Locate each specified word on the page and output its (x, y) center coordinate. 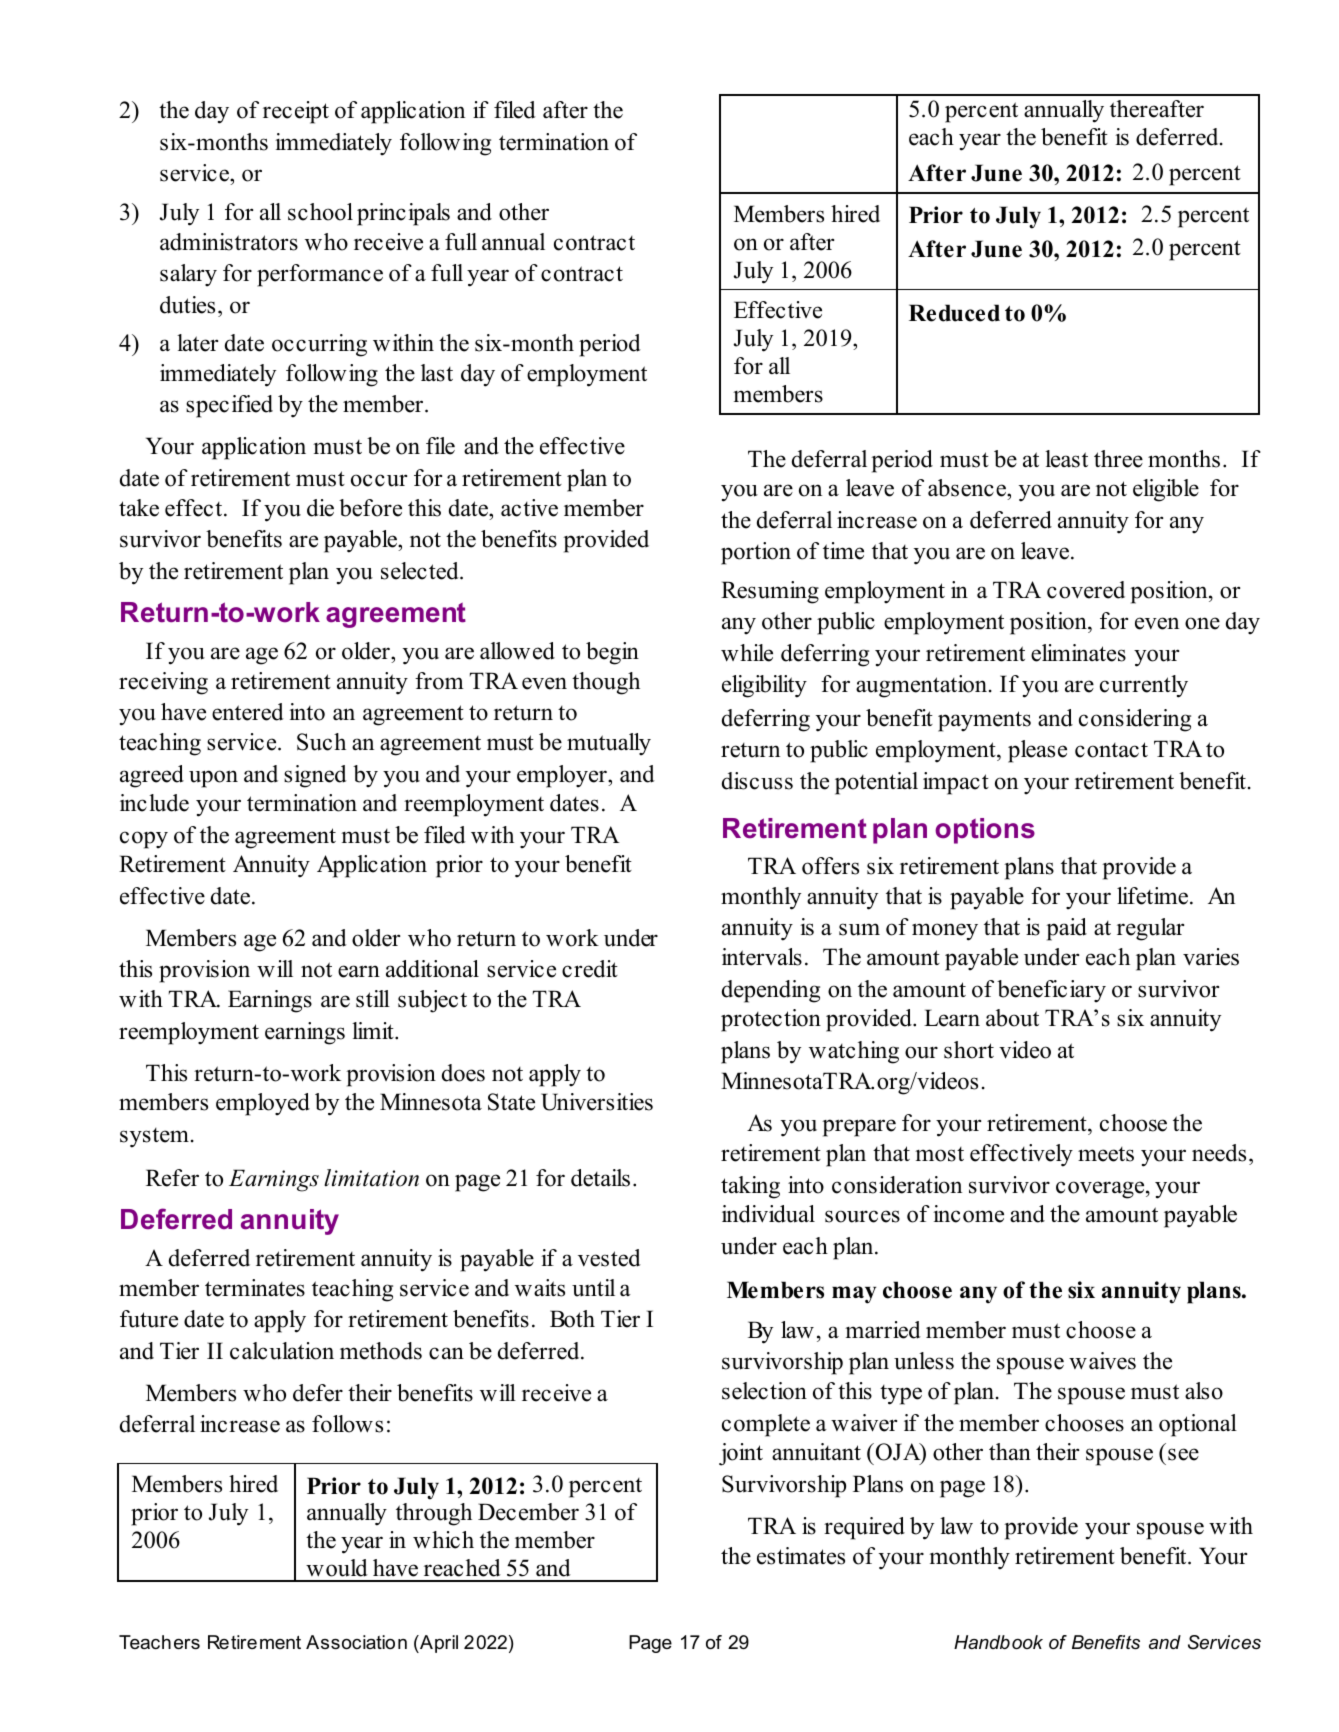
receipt (296, 112)
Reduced (954, 313)
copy (144, 840)
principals (403, 214)
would (337, 1568)
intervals (762, 957)
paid (1066, 929)
